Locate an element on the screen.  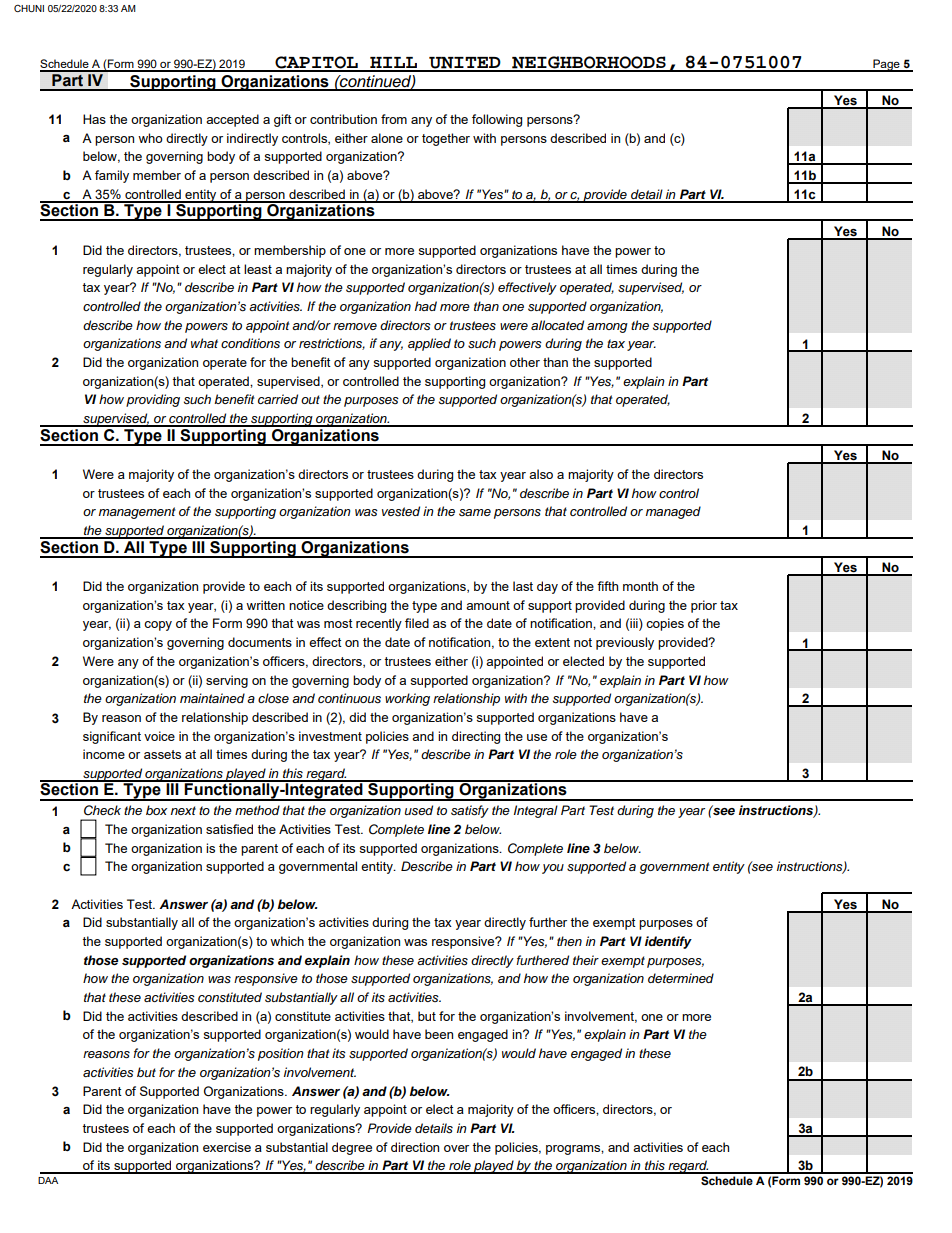
direction is located at coordinates (415, 1147).
